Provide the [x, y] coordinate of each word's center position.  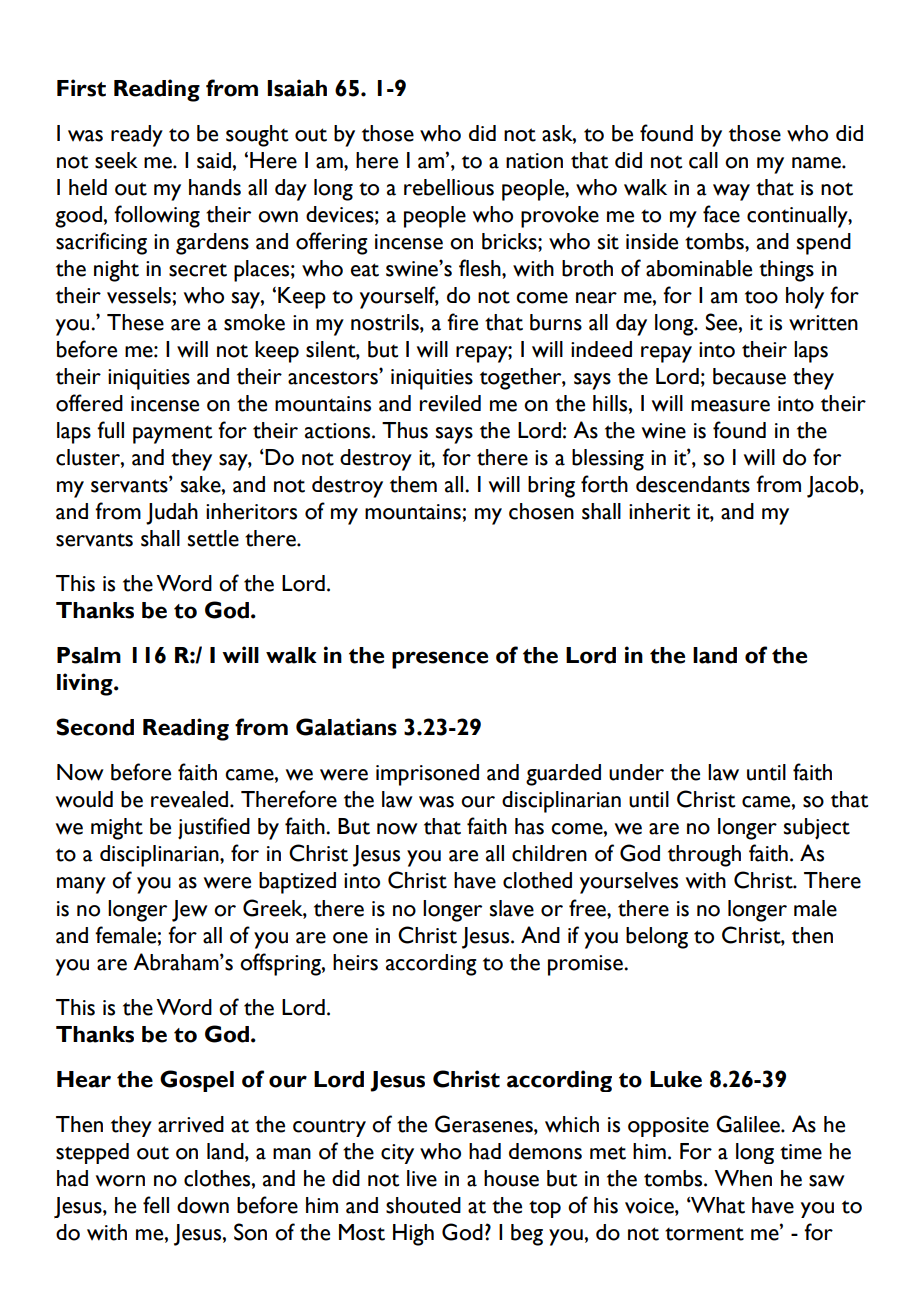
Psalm [89, 655]
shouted [423, 1205]
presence [440, 660]
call [703, 160]
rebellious [449, 187]
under [636, 772]
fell [156, 1205]
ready [137, 136]
